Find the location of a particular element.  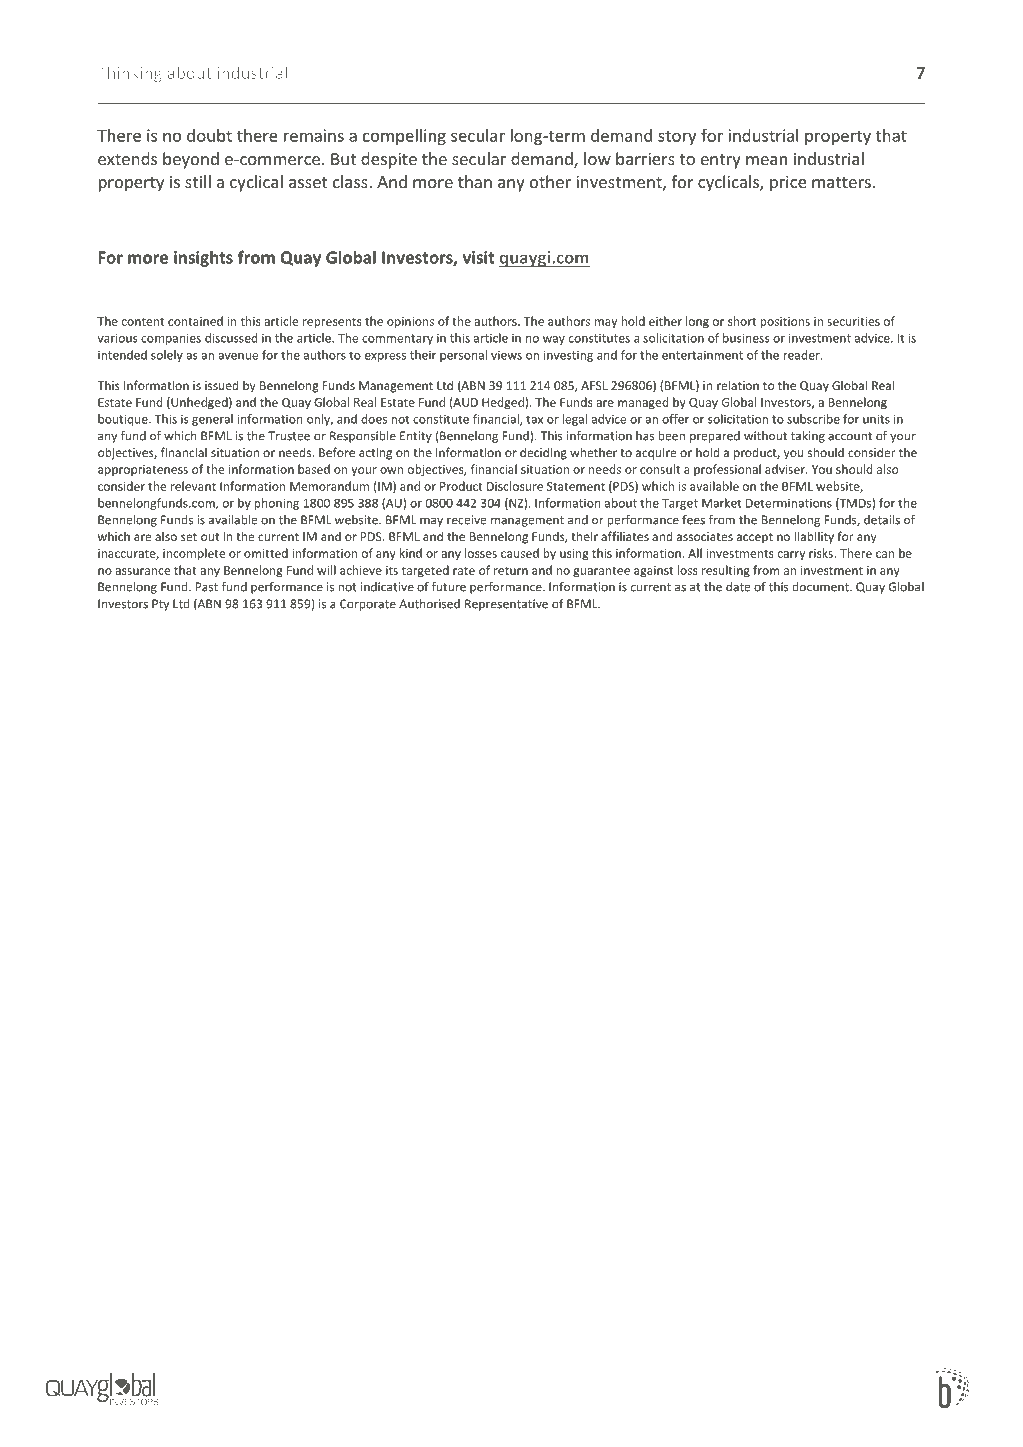

views is located at coordinates (506, 355).
